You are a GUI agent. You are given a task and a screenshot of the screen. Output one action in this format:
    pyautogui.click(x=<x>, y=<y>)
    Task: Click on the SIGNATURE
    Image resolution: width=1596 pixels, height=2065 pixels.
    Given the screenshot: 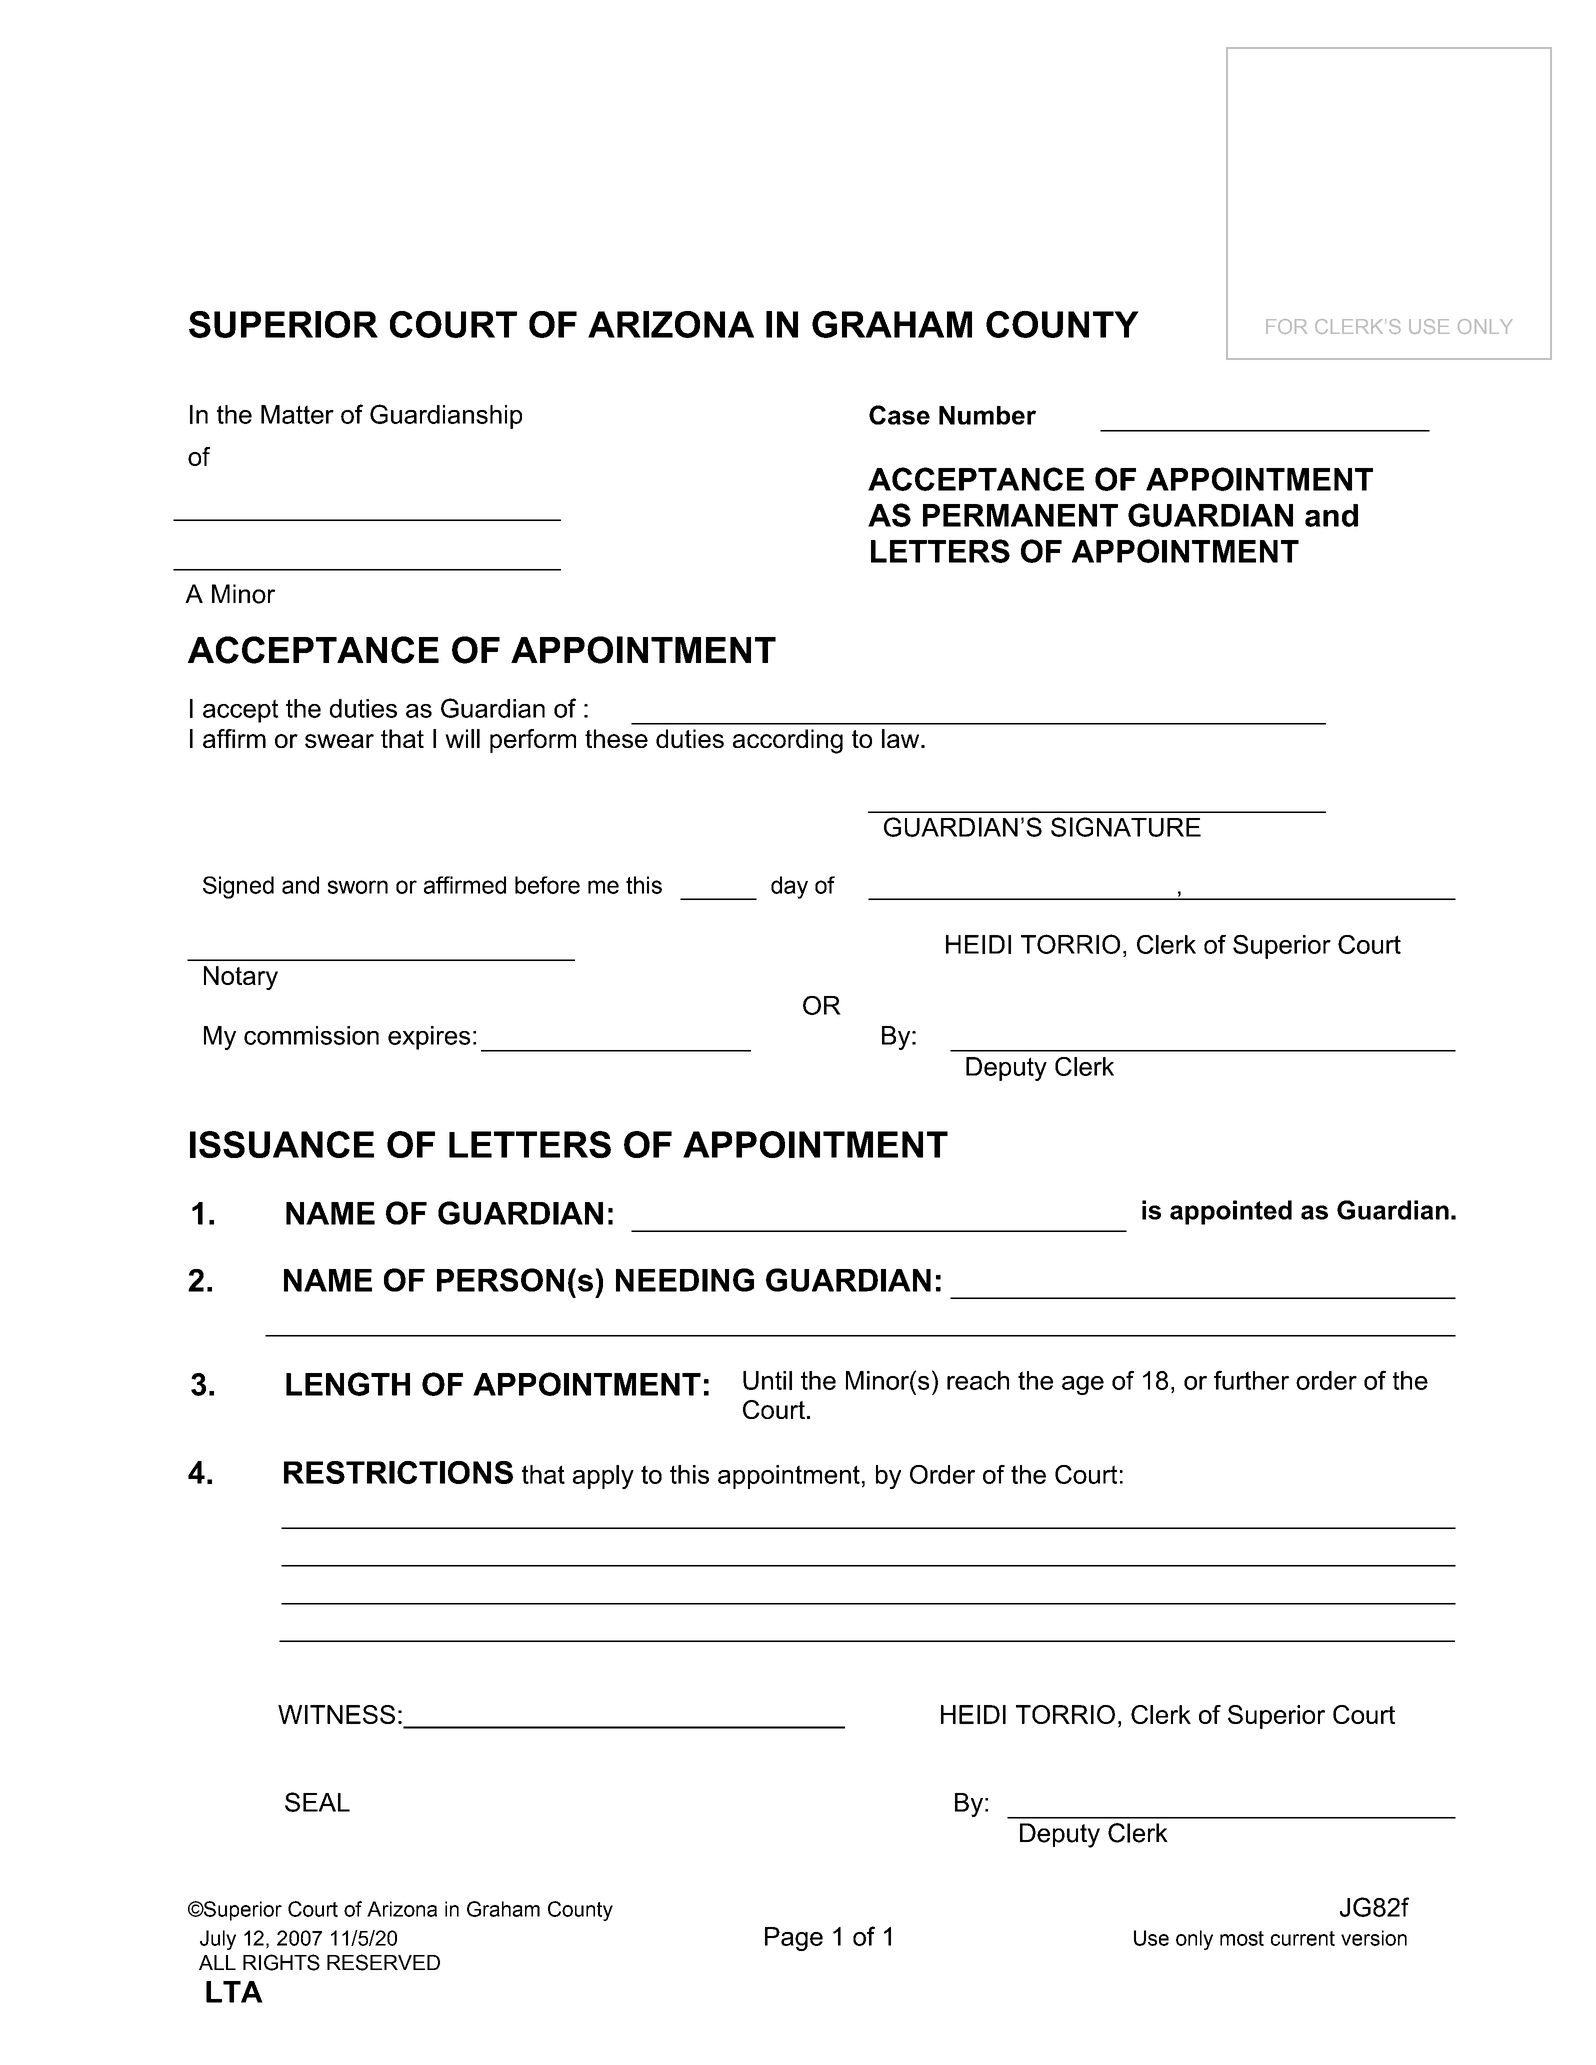 What is the action you would take?
    pyautogui.click(x=1126, y=827)
